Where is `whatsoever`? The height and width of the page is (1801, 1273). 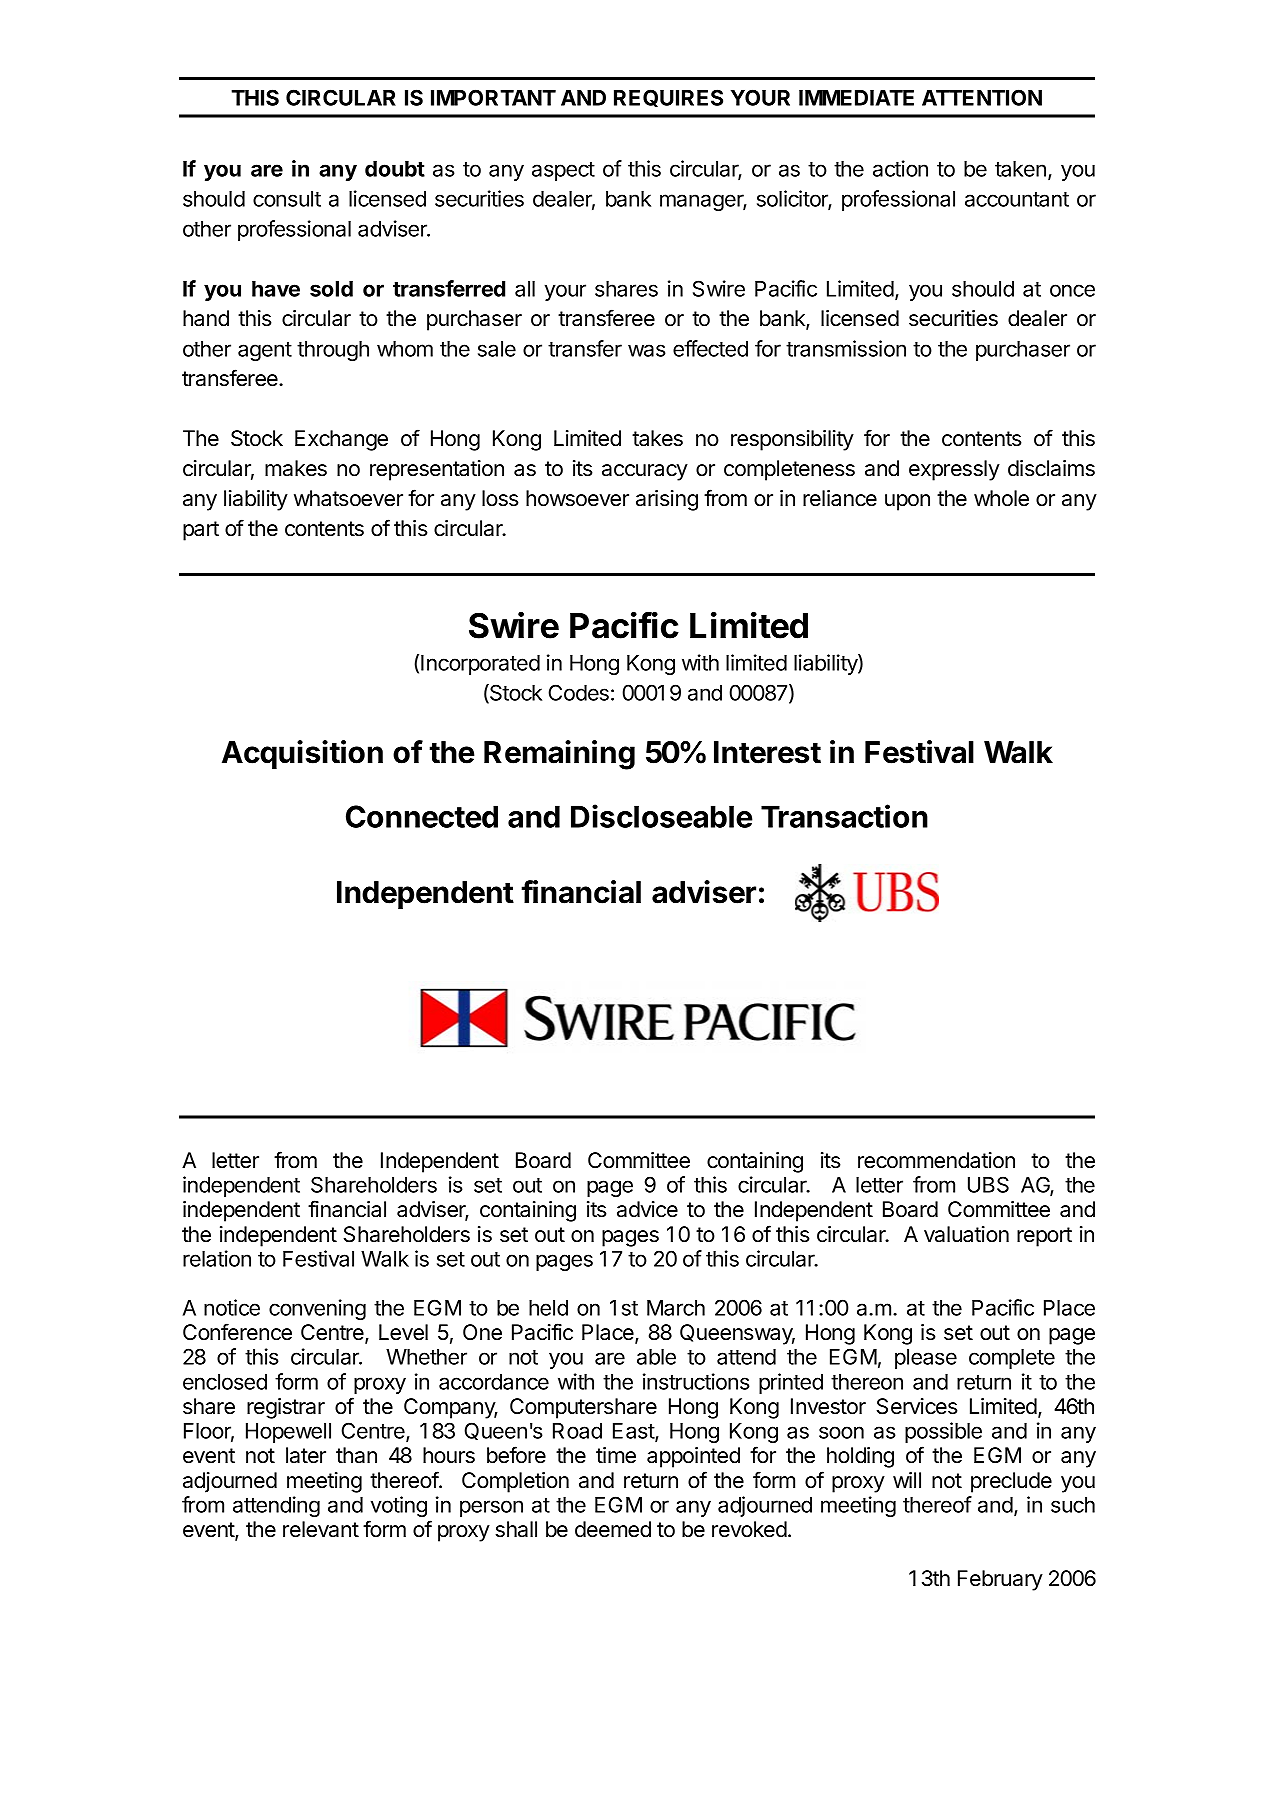
whatsoever is located at coordinates (348, 498).
